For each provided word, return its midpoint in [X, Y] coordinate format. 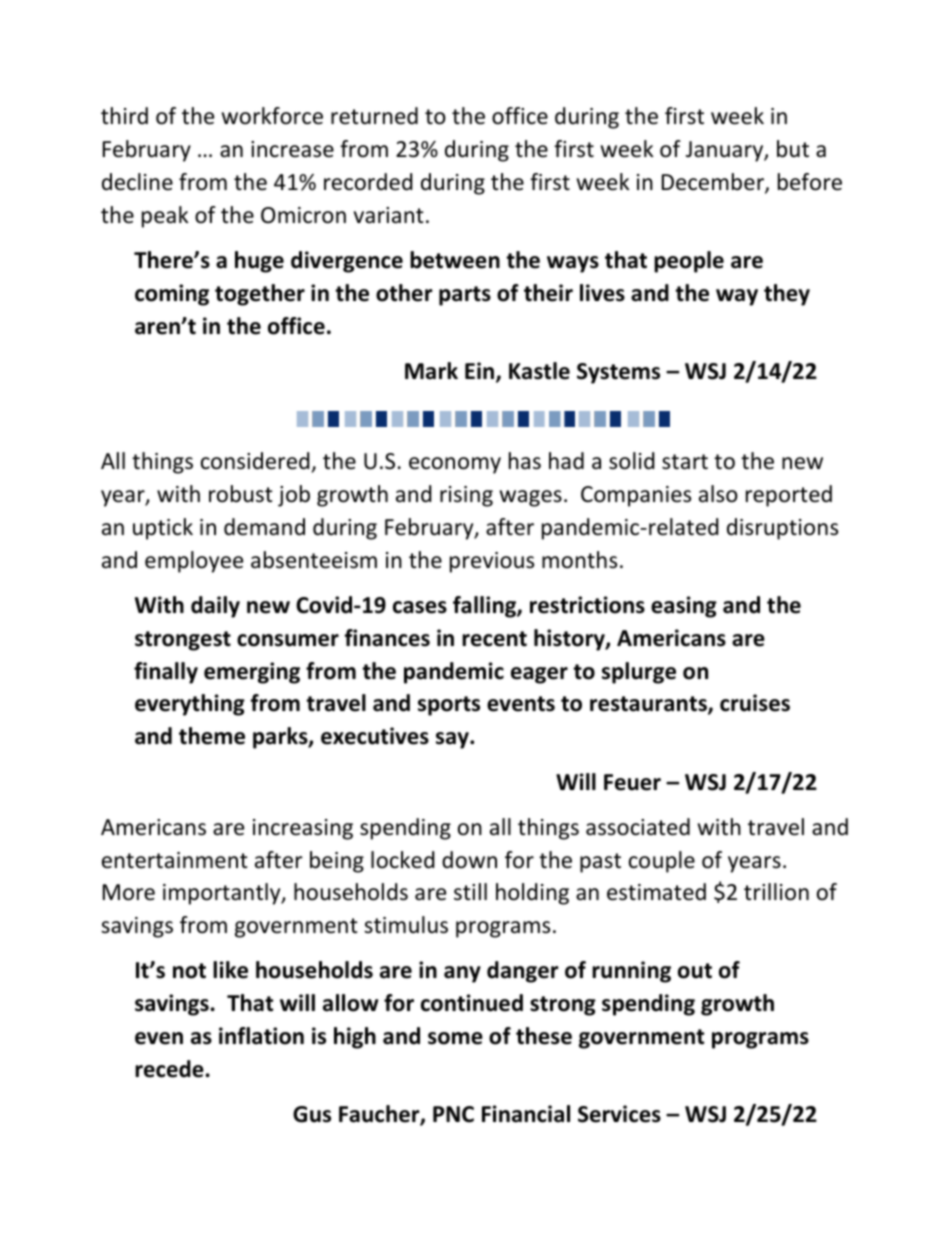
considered [255, 461]
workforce [272, 116]
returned [374, 116]
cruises [755, 703]
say [453, 740]
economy [455, 465]
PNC [453, 1114]
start [685, 462]
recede [170, 1069]
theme [212, 736]
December [714, 183]
